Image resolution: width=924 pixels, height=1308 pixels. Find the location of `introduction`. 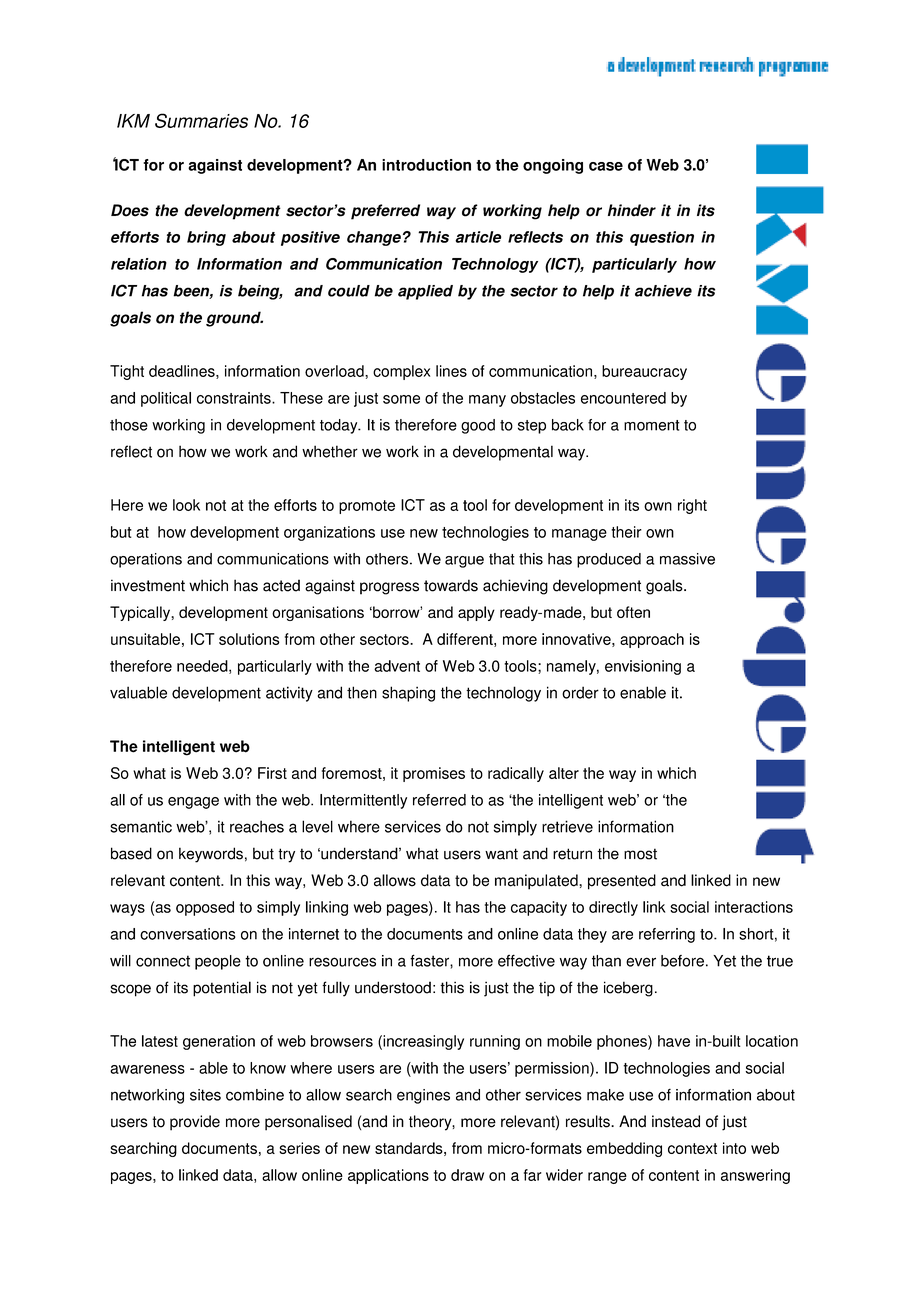

introduction is located at coordinates (426, 165).
